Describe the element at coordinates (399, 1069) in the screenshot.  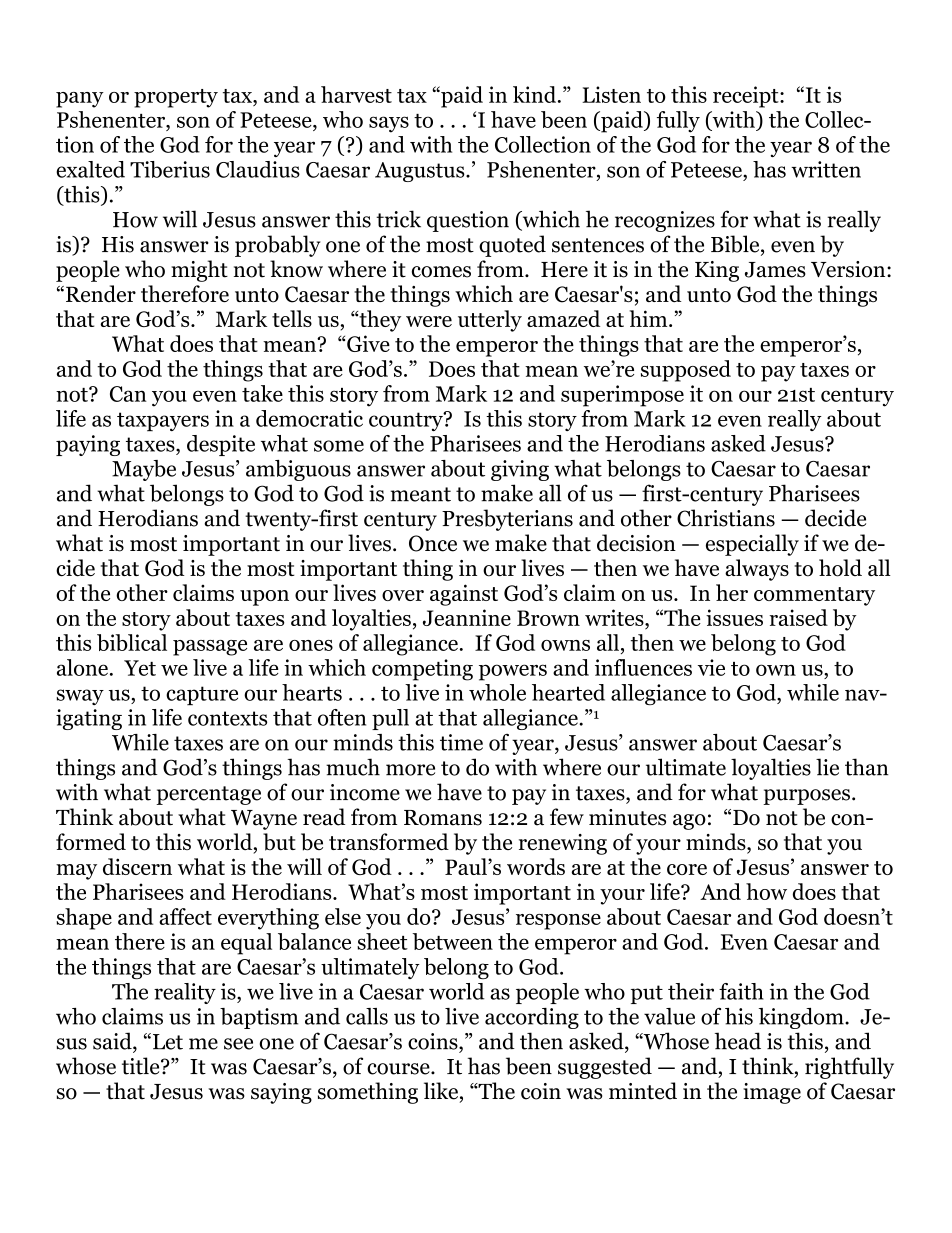
I see `course` at that location.
